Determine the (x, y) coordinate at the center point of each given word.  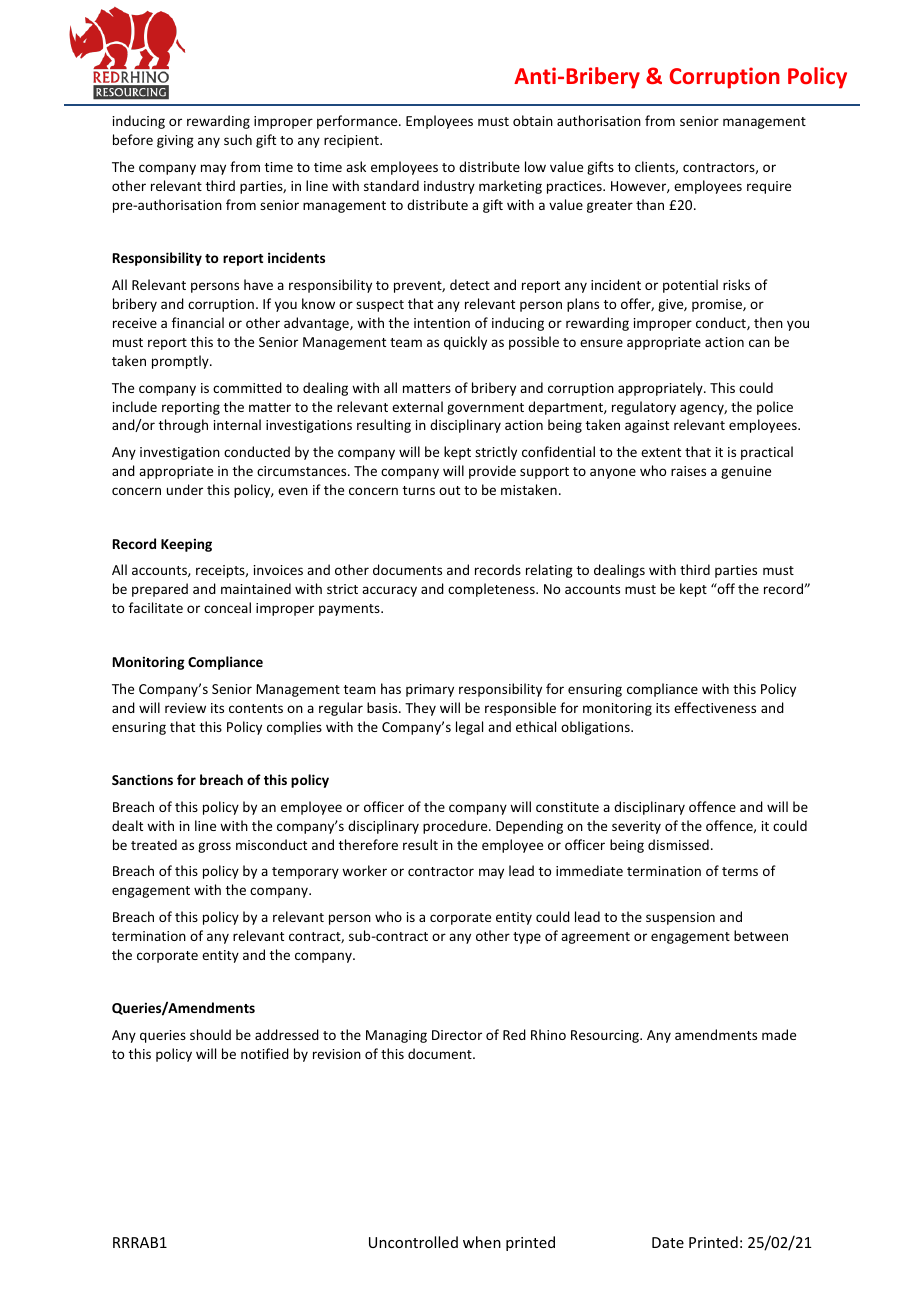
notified (265, 1053)
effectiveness (715, 707)
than (650, 204)
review (185, 708)
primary (430, 690)
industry (449, 187)
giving (175, 141)
